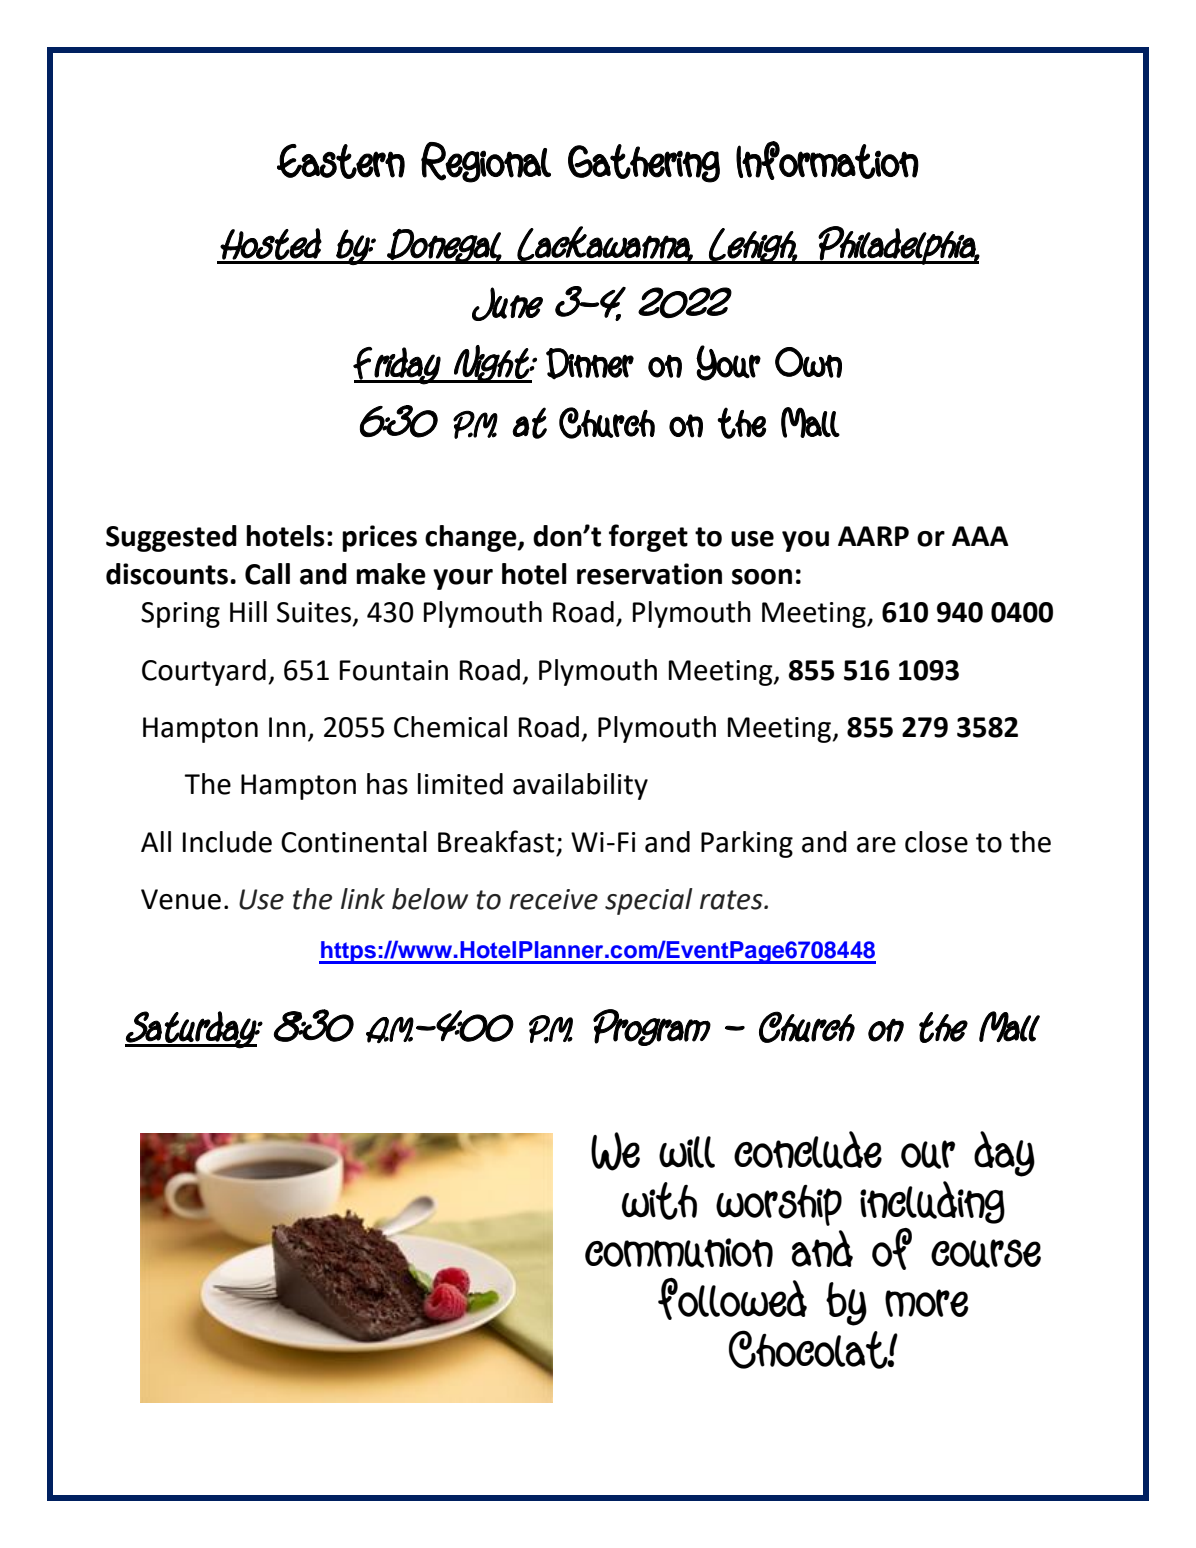 The width and height of the image is (1196, 1548). Describe the element at coordinates (204, 672) in the image. I see `Courtyard` at that location.
